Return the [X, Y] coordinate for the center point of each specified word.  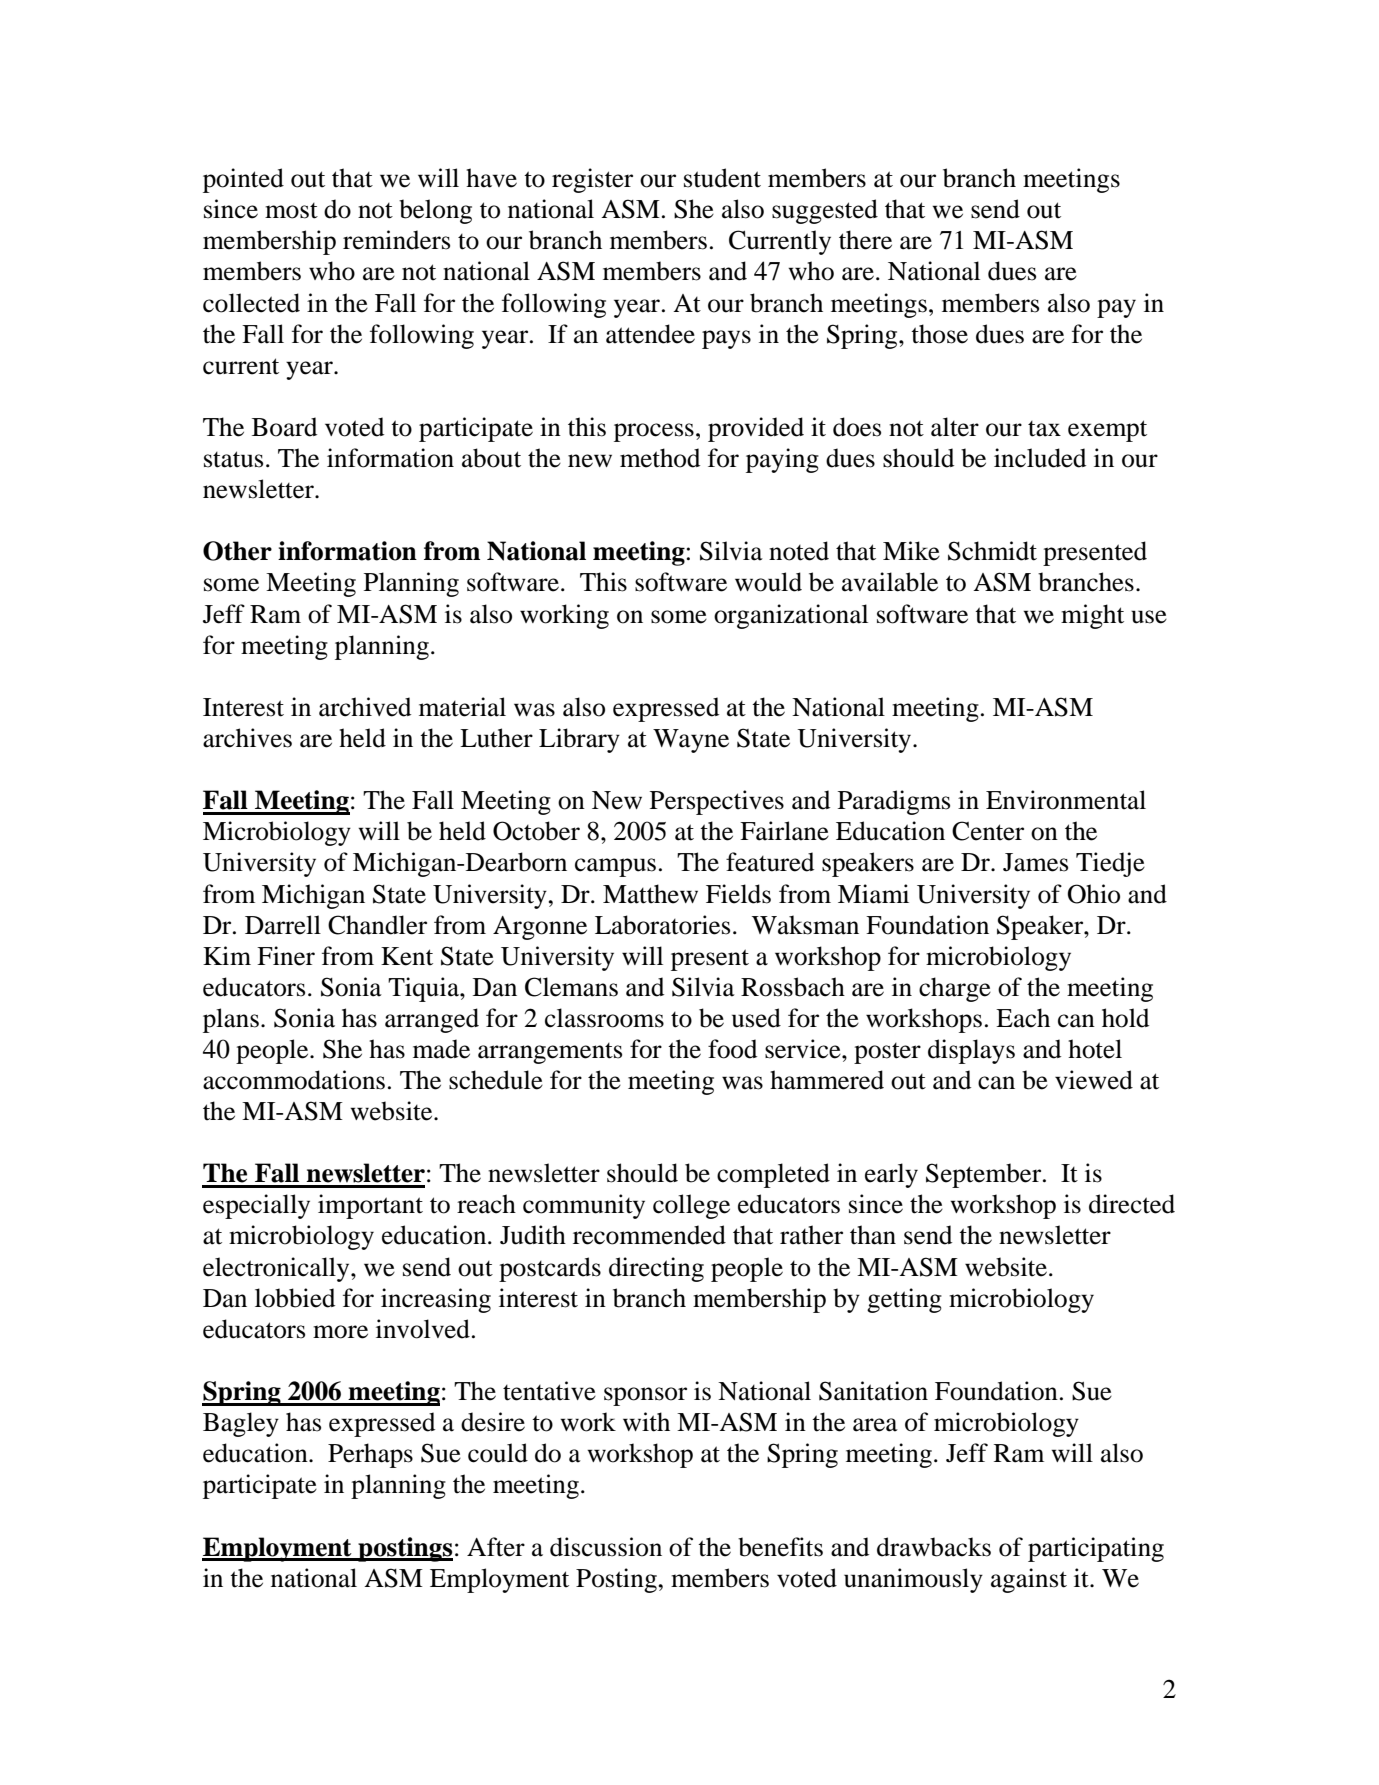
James [1035, 862]
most [291, 211]
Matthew [650, 894]
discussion [606, 1547]
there [865, 240]
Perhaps [370, 1455]
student [722, 178]
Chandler [377, 925]
